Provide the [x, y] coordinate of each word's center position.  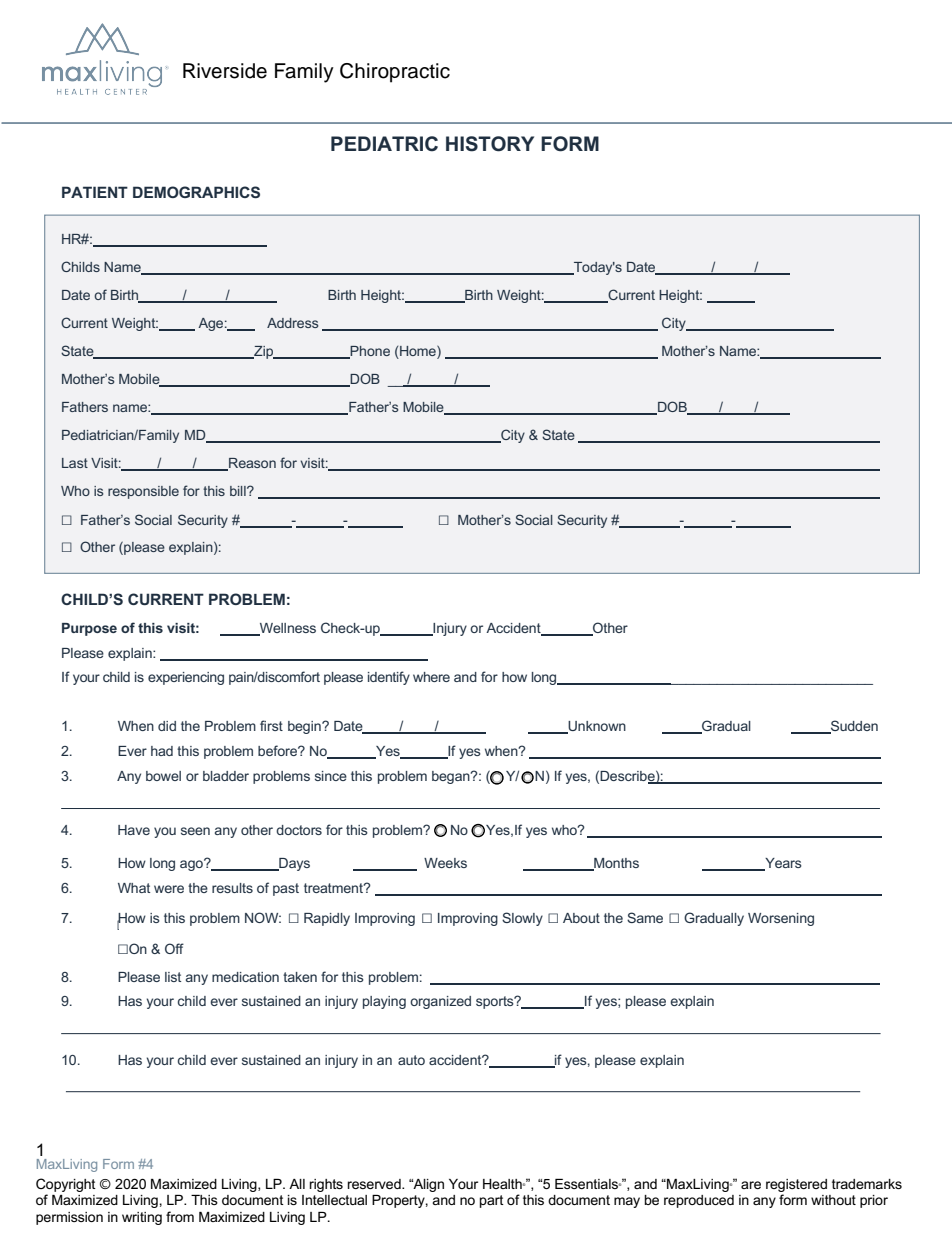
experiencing [186, 678]
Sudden [853, 727]
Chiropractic [395, 73]
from [180, 1216]
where [431, 677]
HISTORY [490, 144]
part [492, 1201]
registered [796, 1185]
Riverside [225, 71]
